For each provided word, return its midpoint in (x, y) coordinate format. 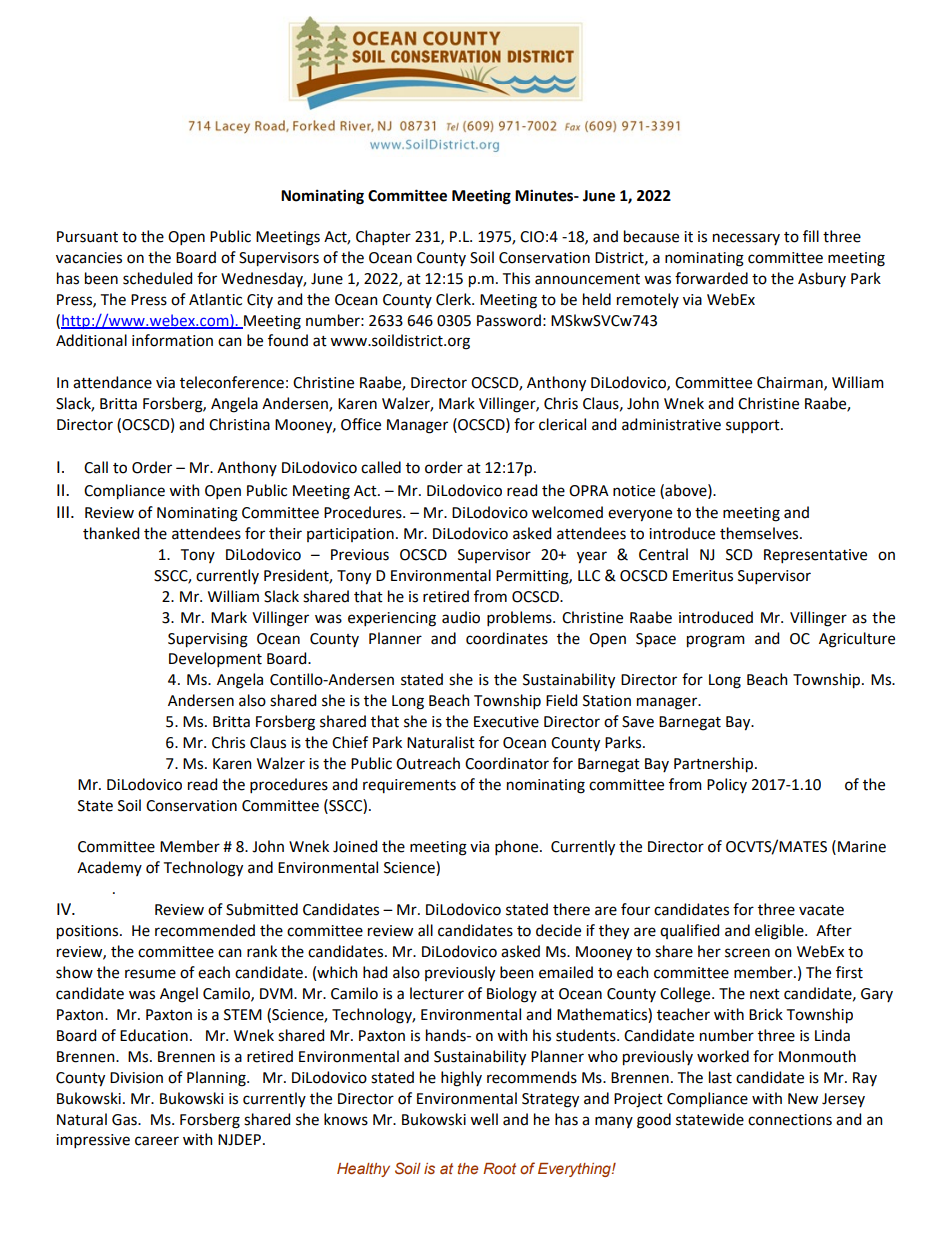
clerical (562, 424)
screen (747, 953)
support (754, 426)
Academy (109, 868)
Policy (727, 785)
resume (150, 974)
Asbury (822, 279)
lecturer (437, 993)
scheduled (157, 278)
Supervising (208, 640)
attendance (112, 382)
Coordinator (507, 763)
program (716, 641)
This (516, 278)
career (157, 1141)
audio (461, 617)
